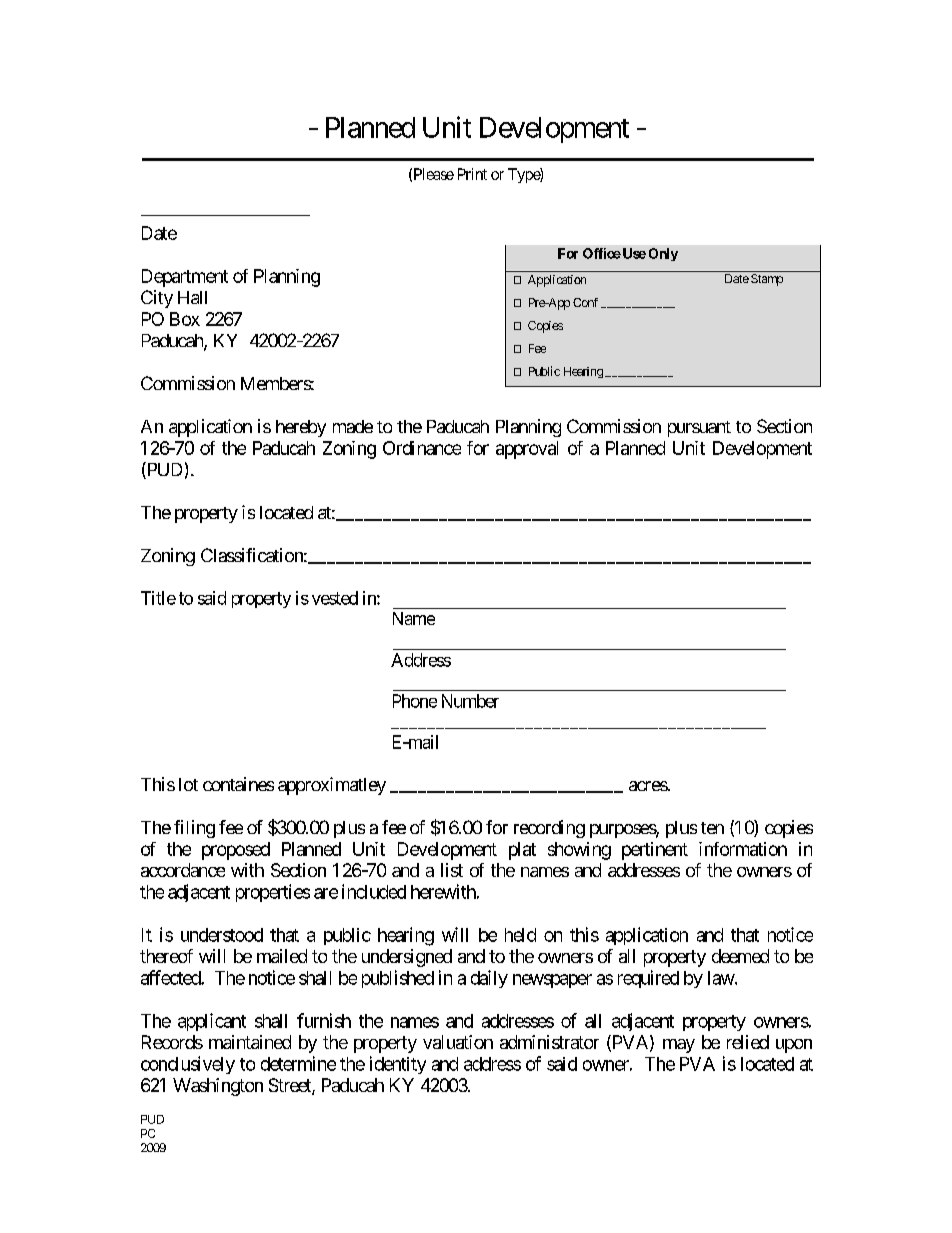 The image size is (952, 1233). What do you see at coordinates (472, 174) in the document?
I see `Print` at bounding box center [472, 174].
